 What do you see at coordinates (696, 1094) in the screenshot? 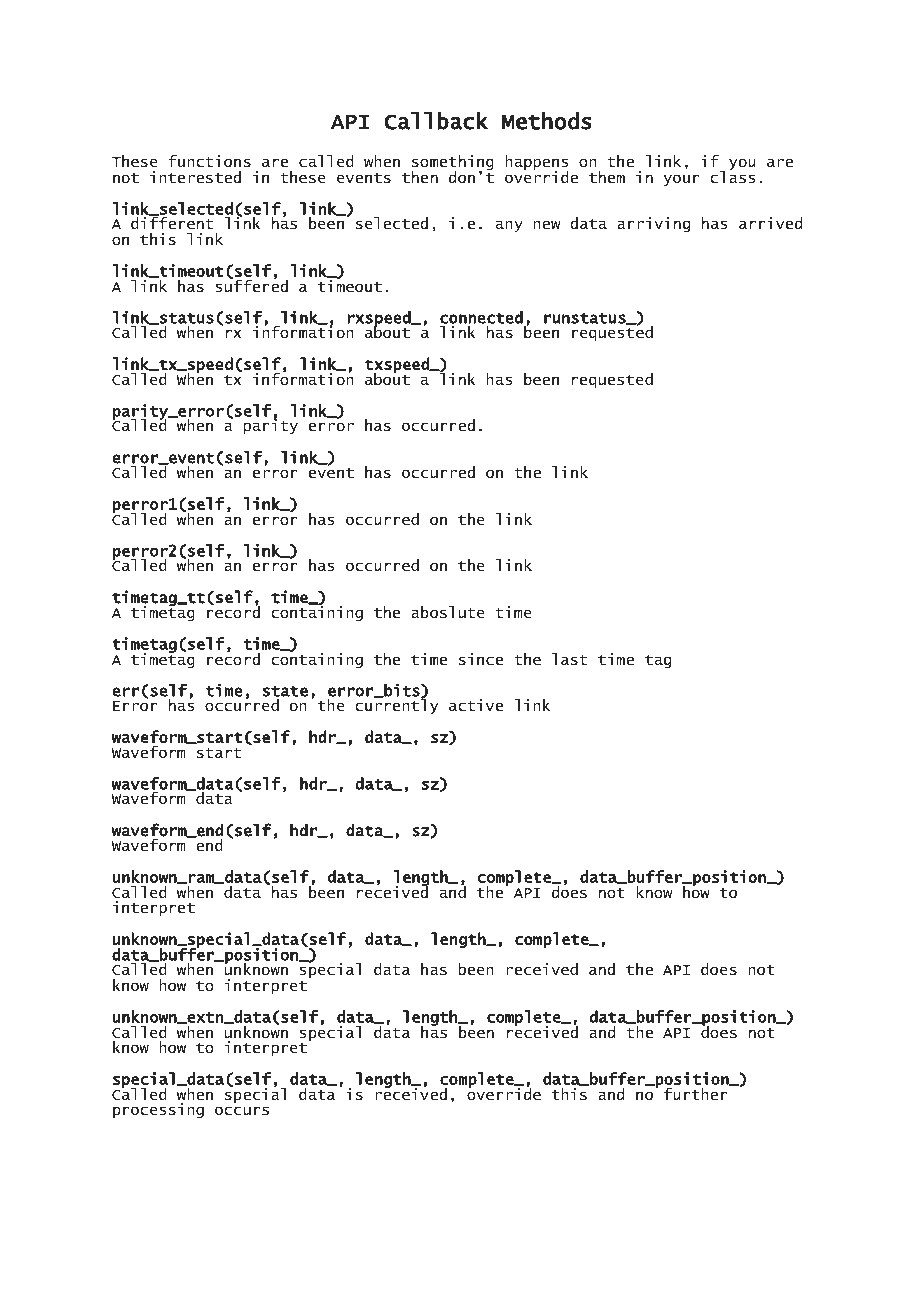
I see `further` at bounding box center [696, 1094].
